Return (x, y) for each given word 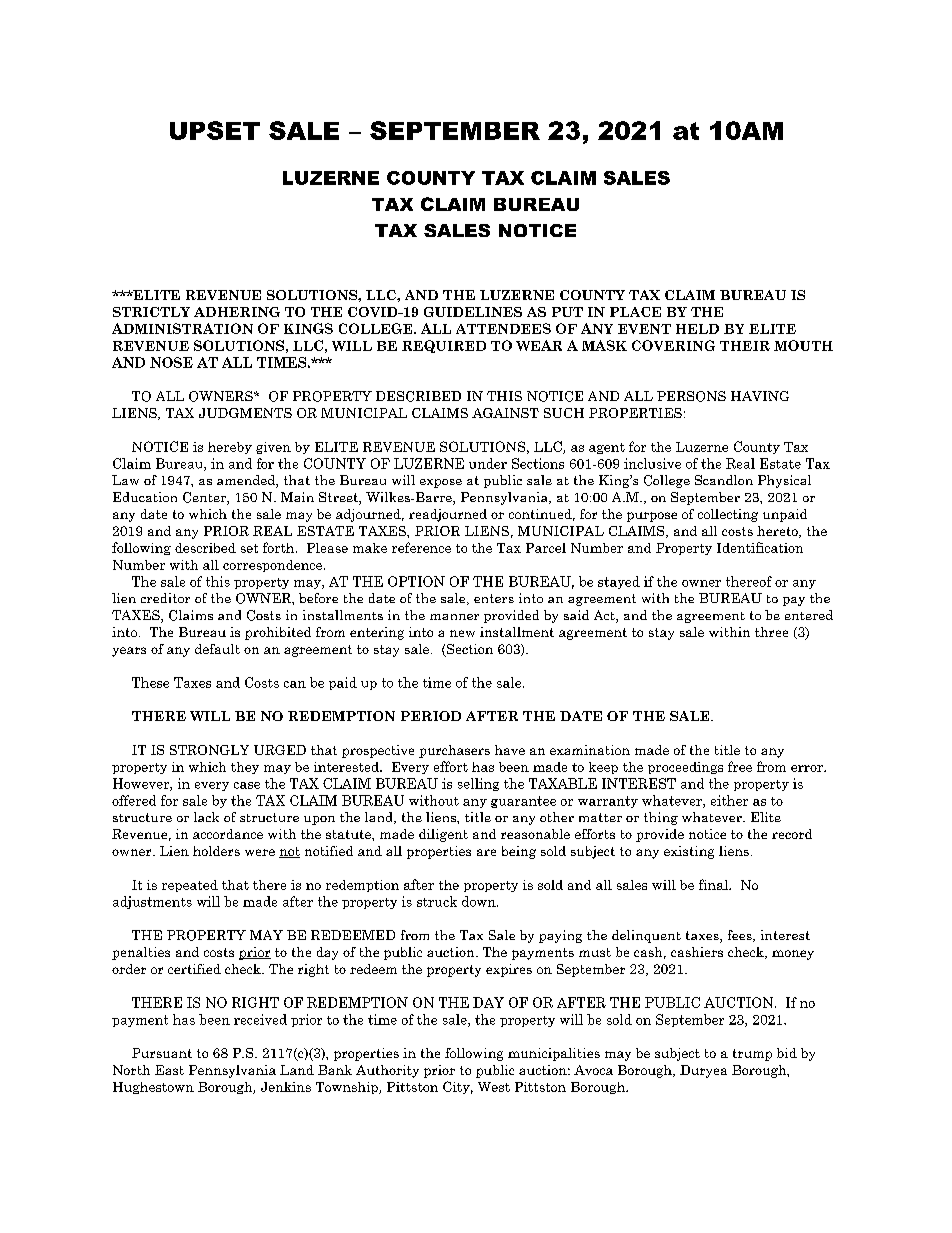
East (169, 1070)
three (771, 632)
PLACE (635, 312)
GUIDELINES (473, 312)
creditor (165, 598)
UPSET (215, 130)
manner (454, 617)
